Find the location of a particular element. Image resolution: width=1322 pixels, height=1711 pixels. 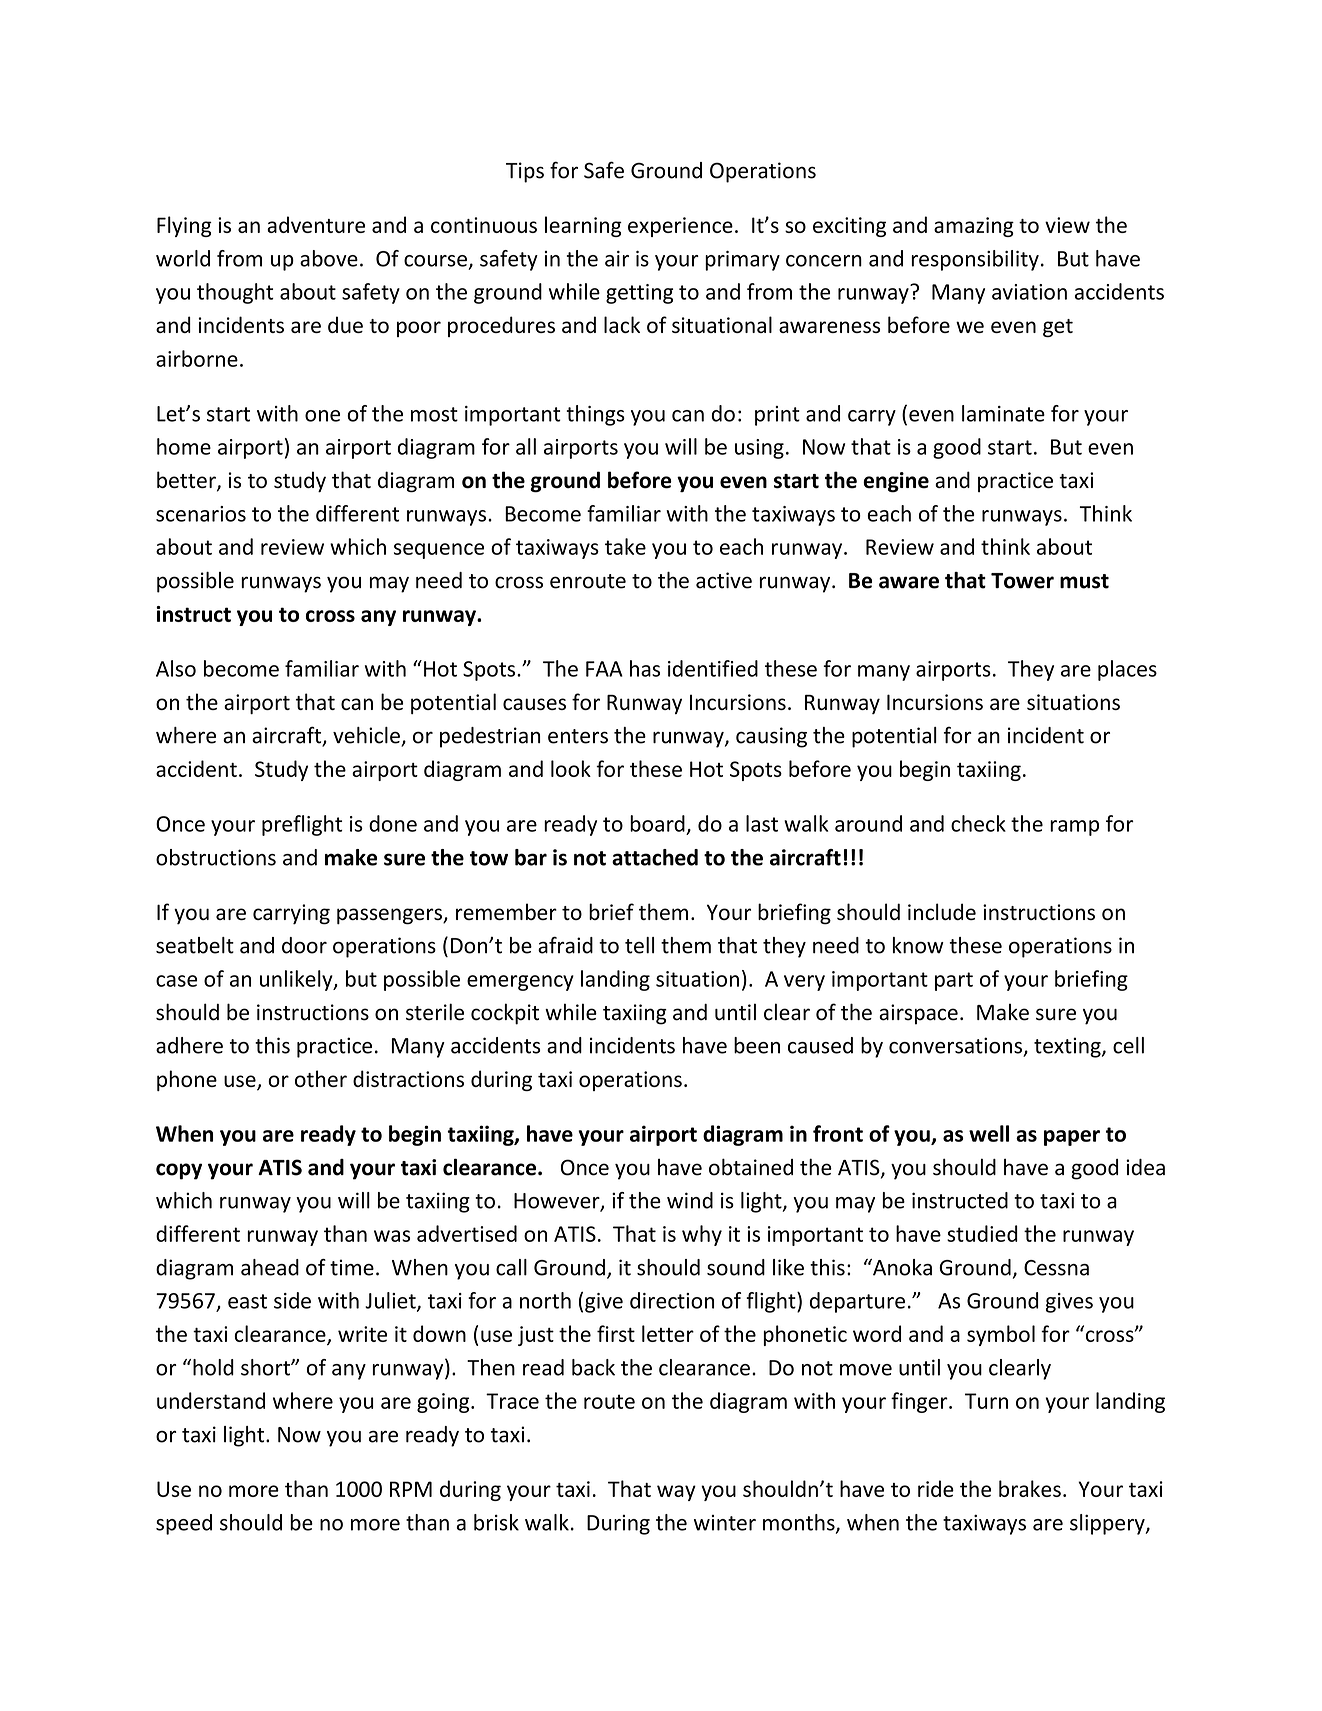

experience is located at coordinates (680, 227).
